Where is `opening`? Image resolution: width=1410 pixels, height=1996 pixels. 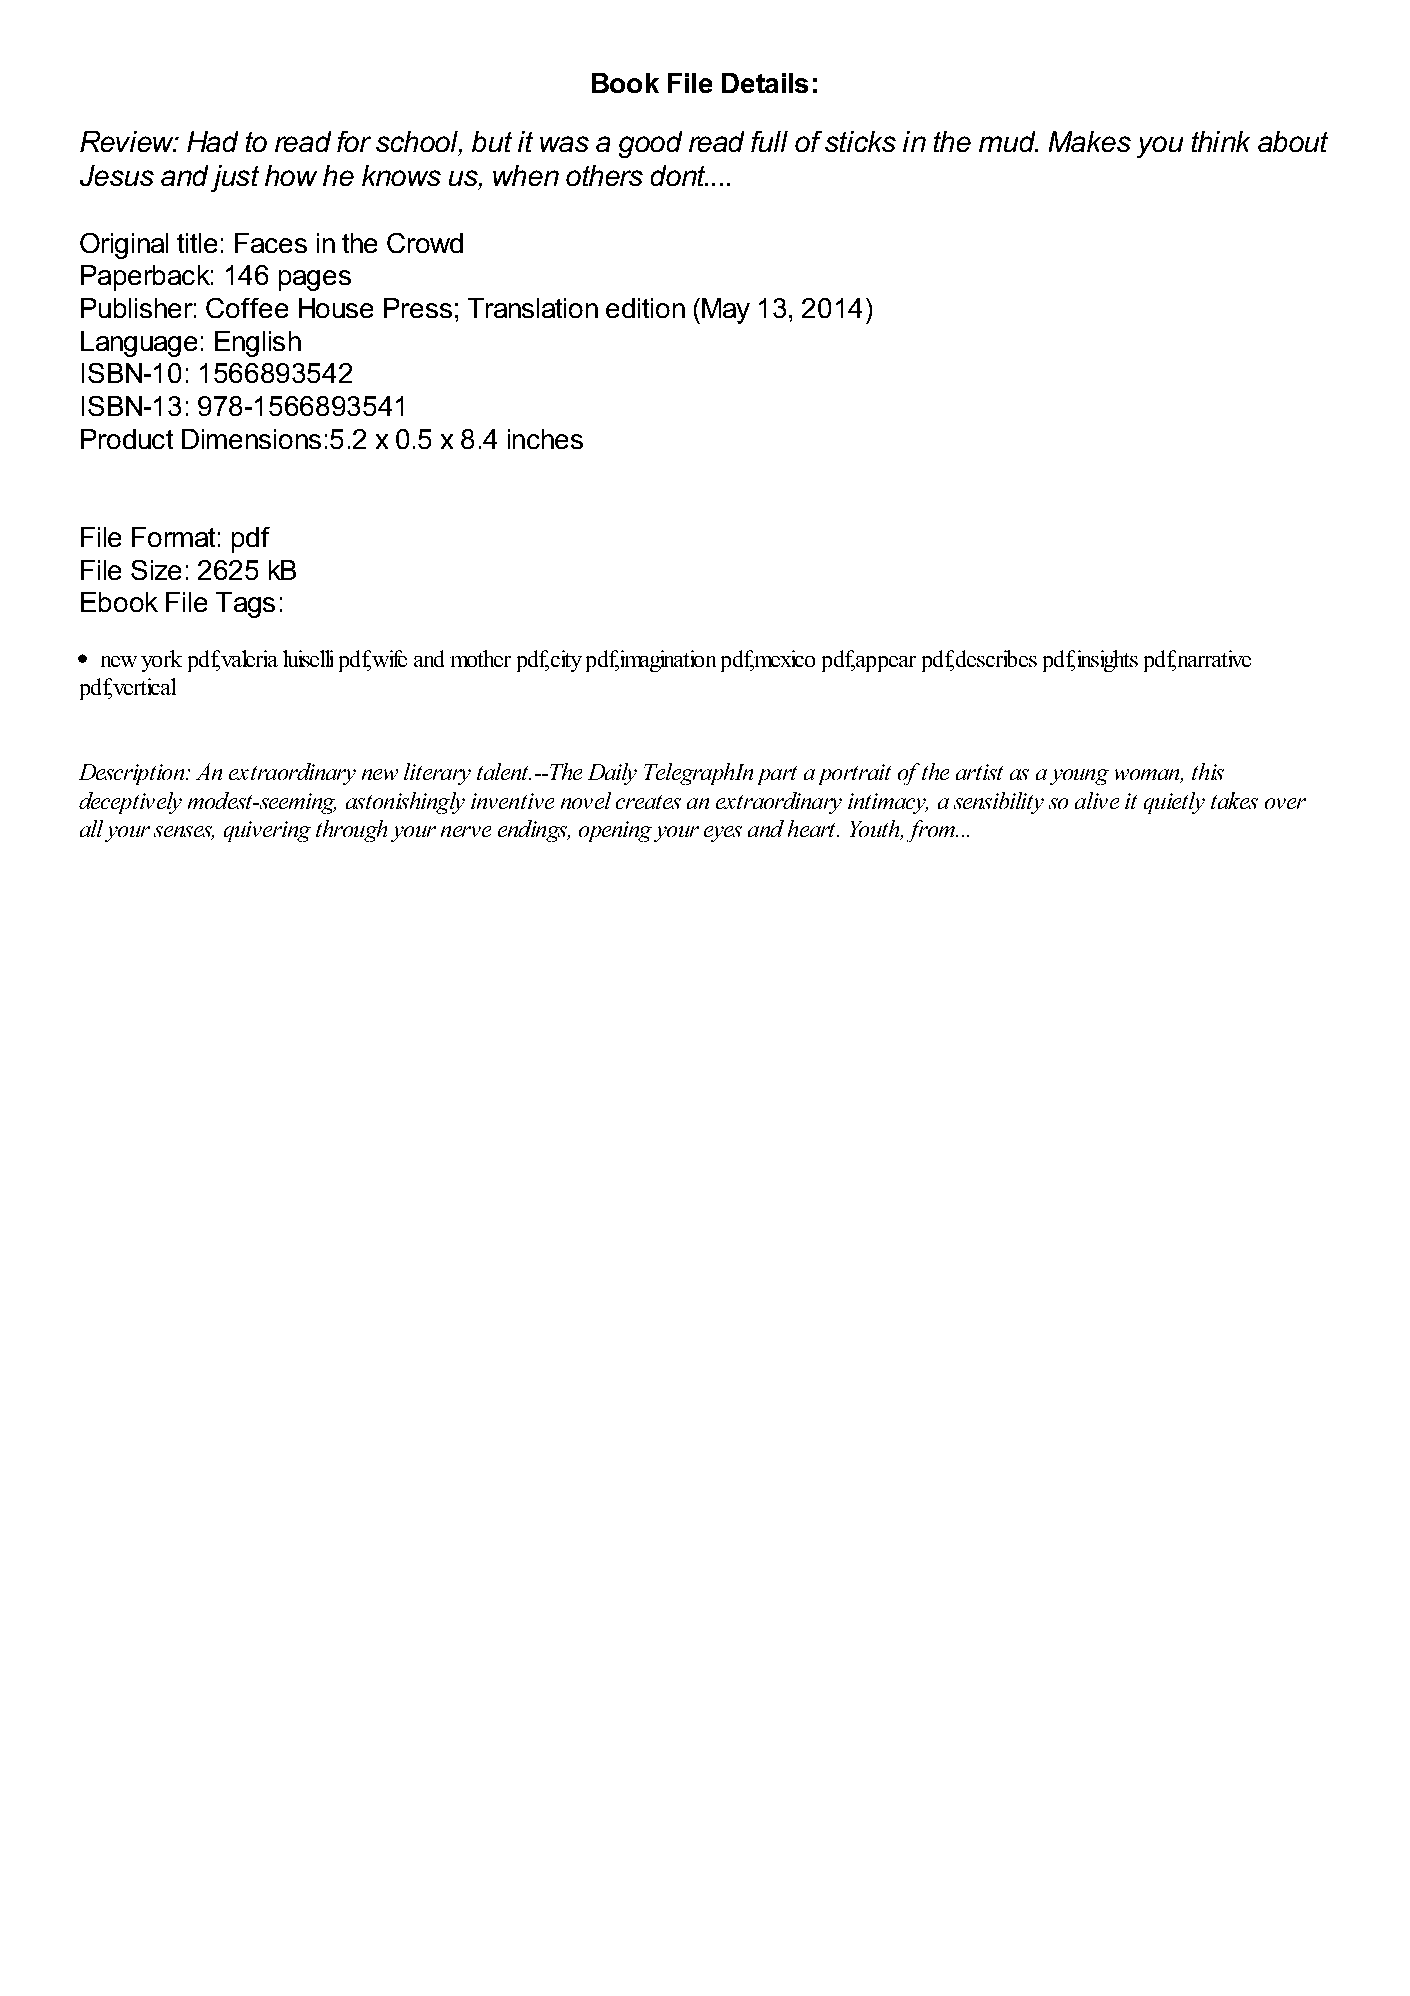
opening is located at coordinates (615, 831).
